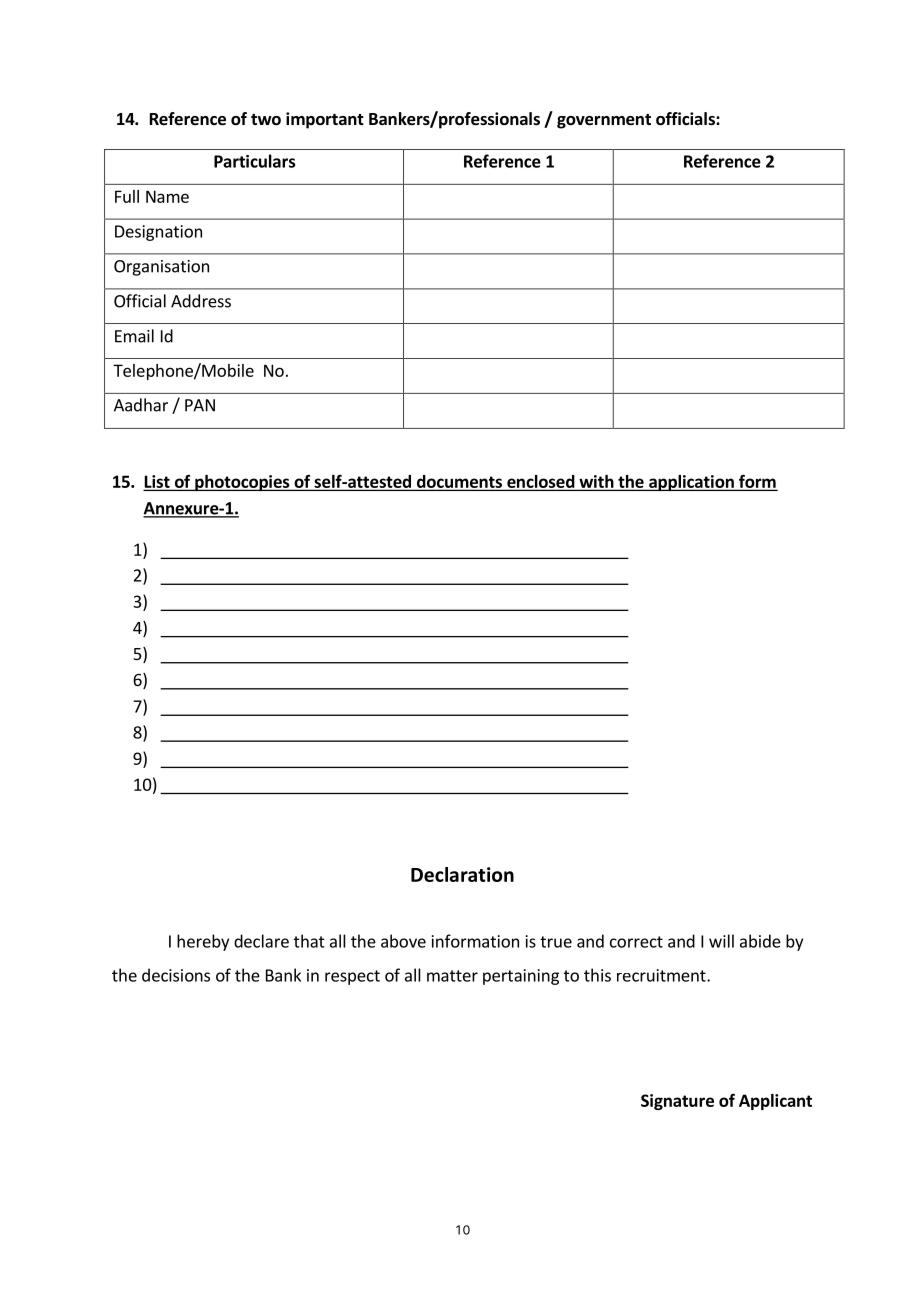  Describe the element at coordinates (462, 874) in the screenshot. I see `Declaration` at that location.
